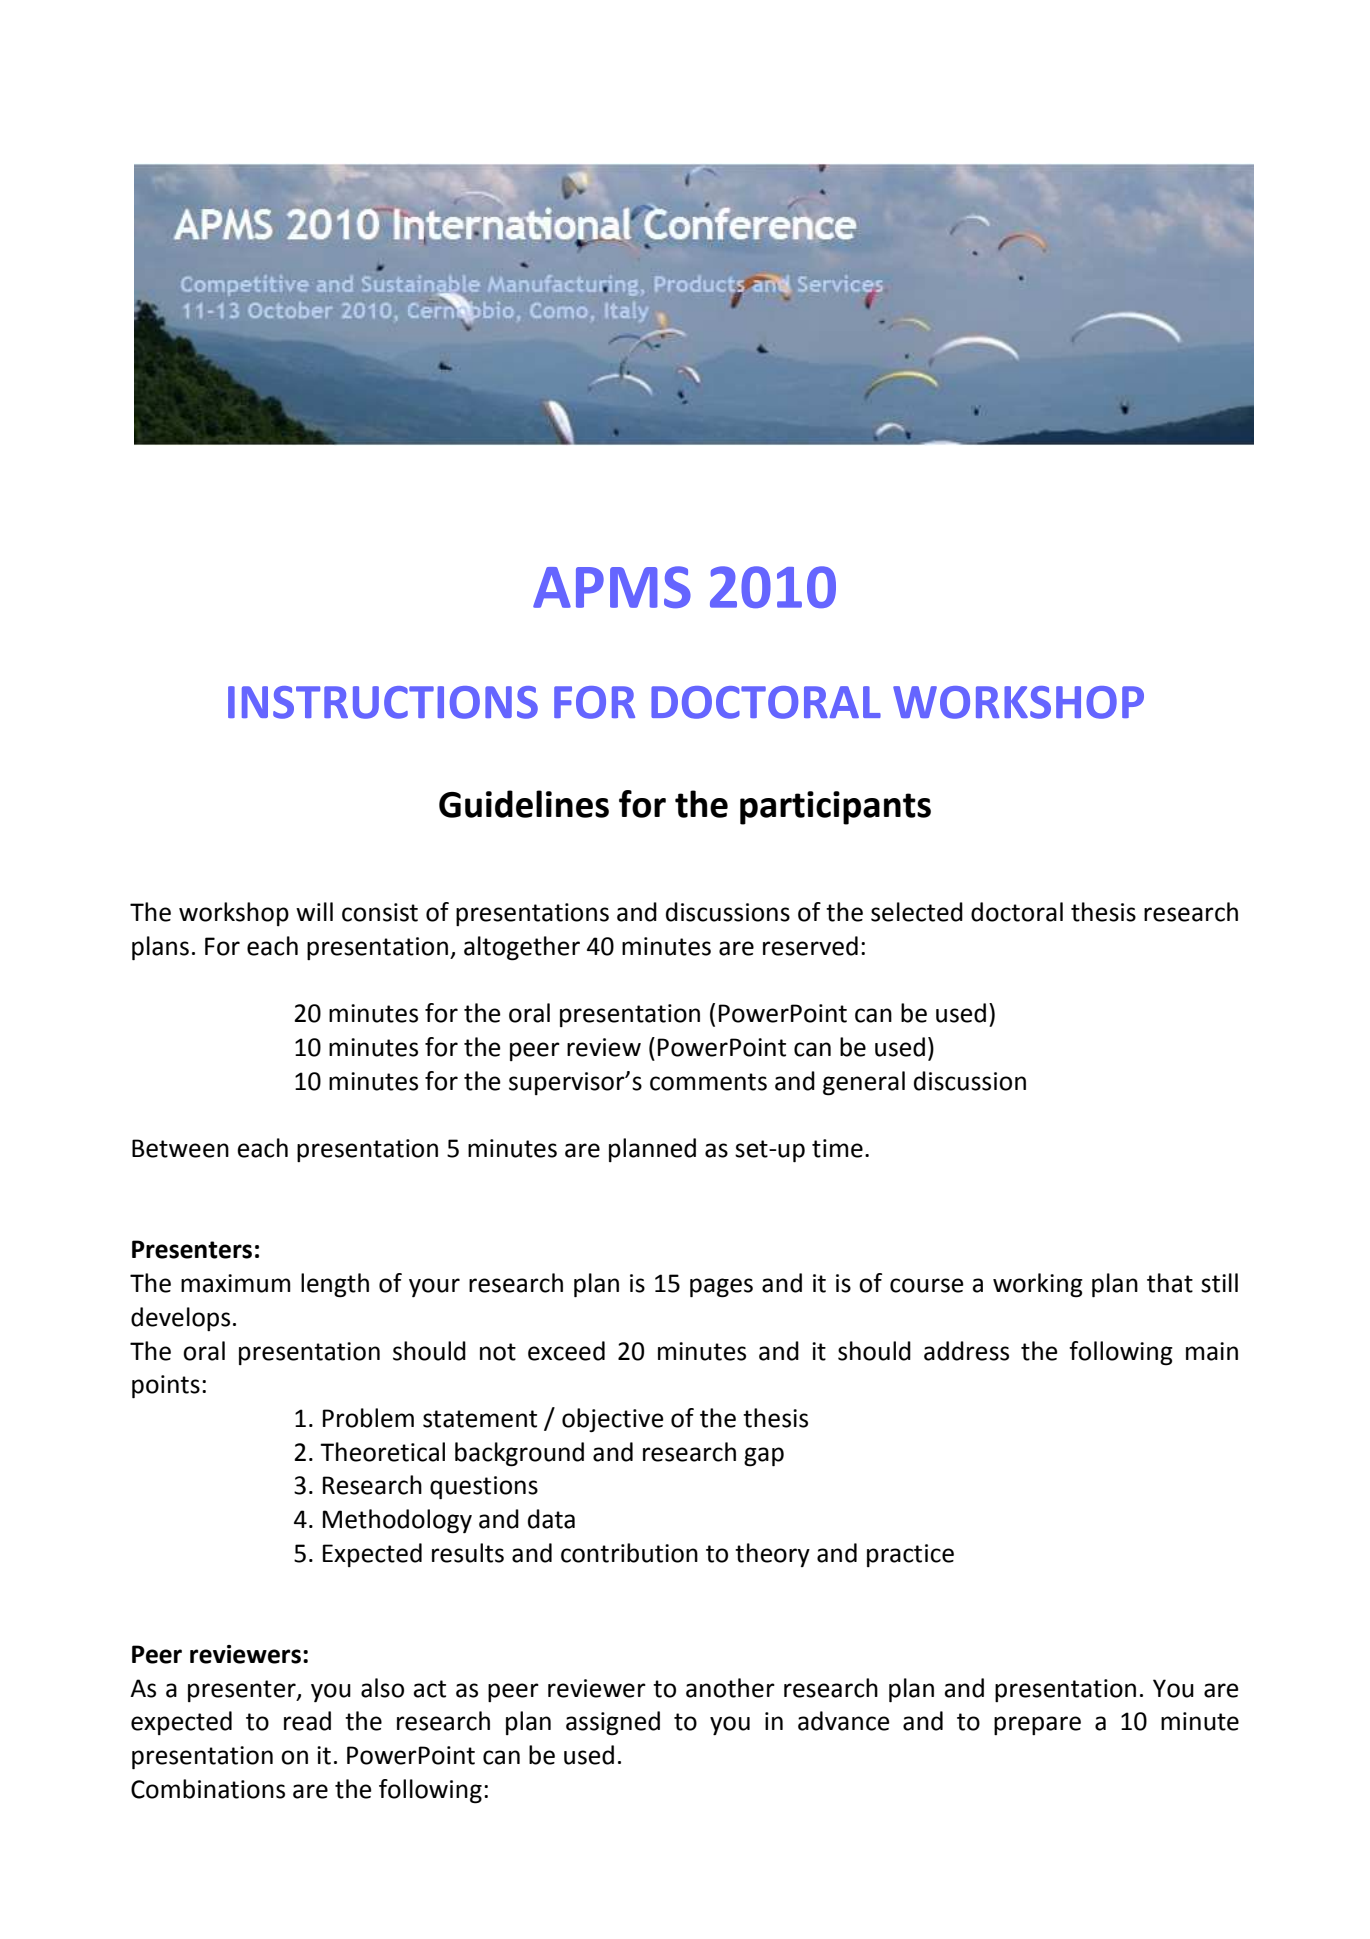 The image size is (1370, 1939). What do you see at coordinates (613, 1420) in the screenshot?
I see `objective` at bounding box center [613, 1420].
